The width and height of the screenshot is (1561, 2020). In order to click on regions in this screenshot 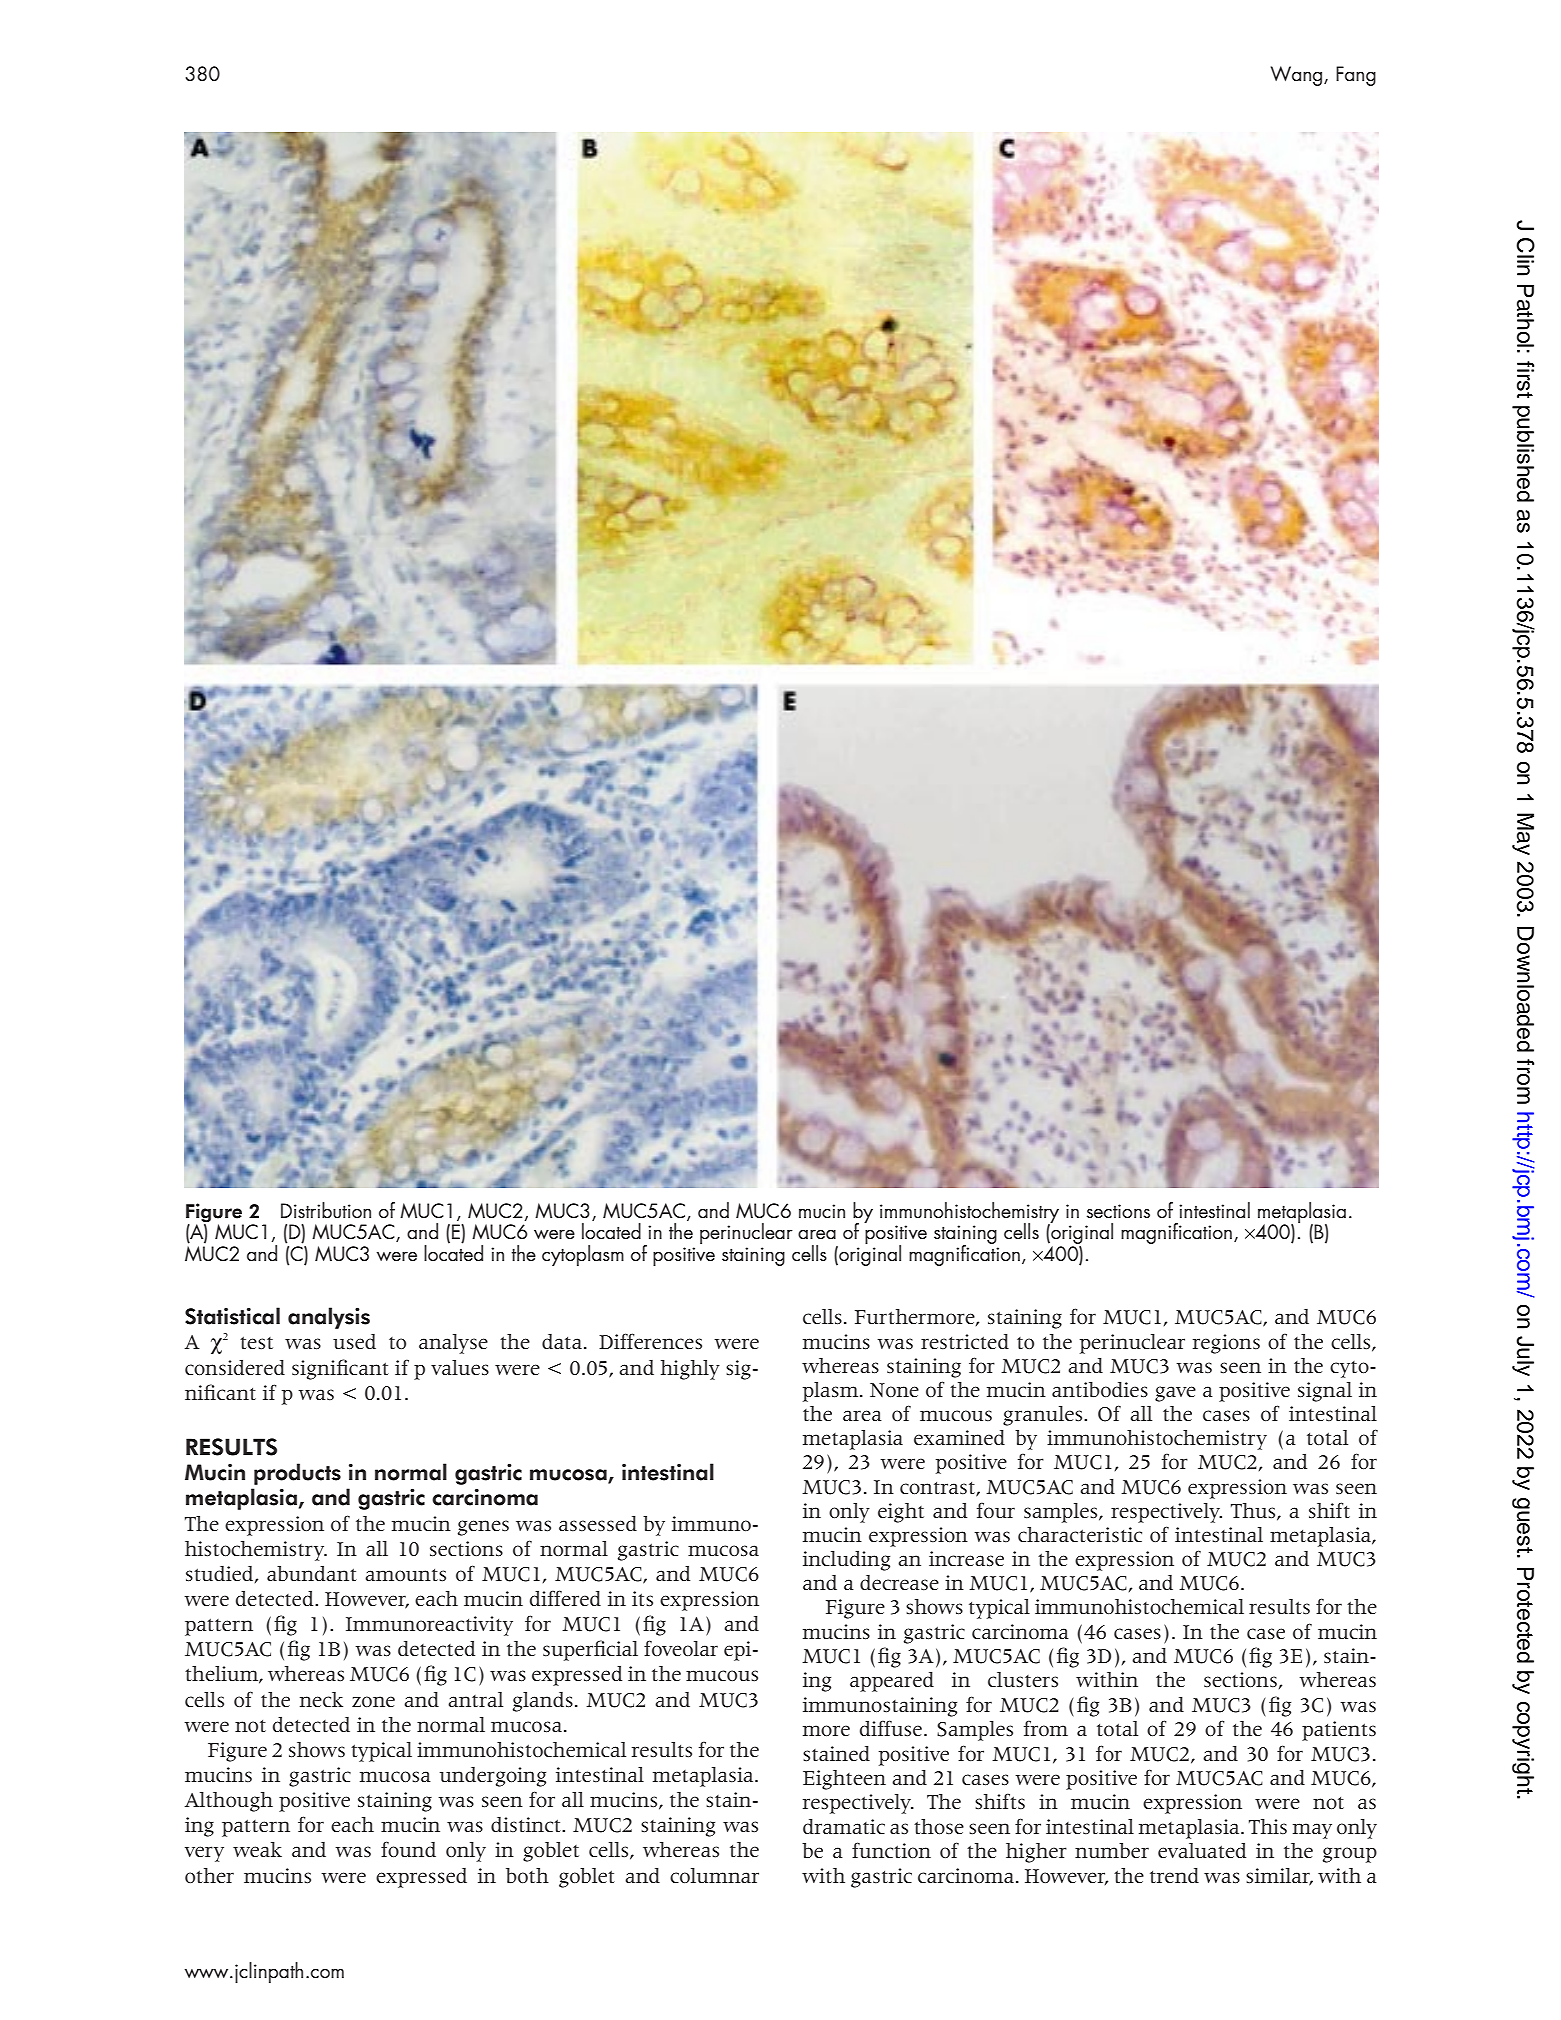, I will do `click(1226, 1344)`.
